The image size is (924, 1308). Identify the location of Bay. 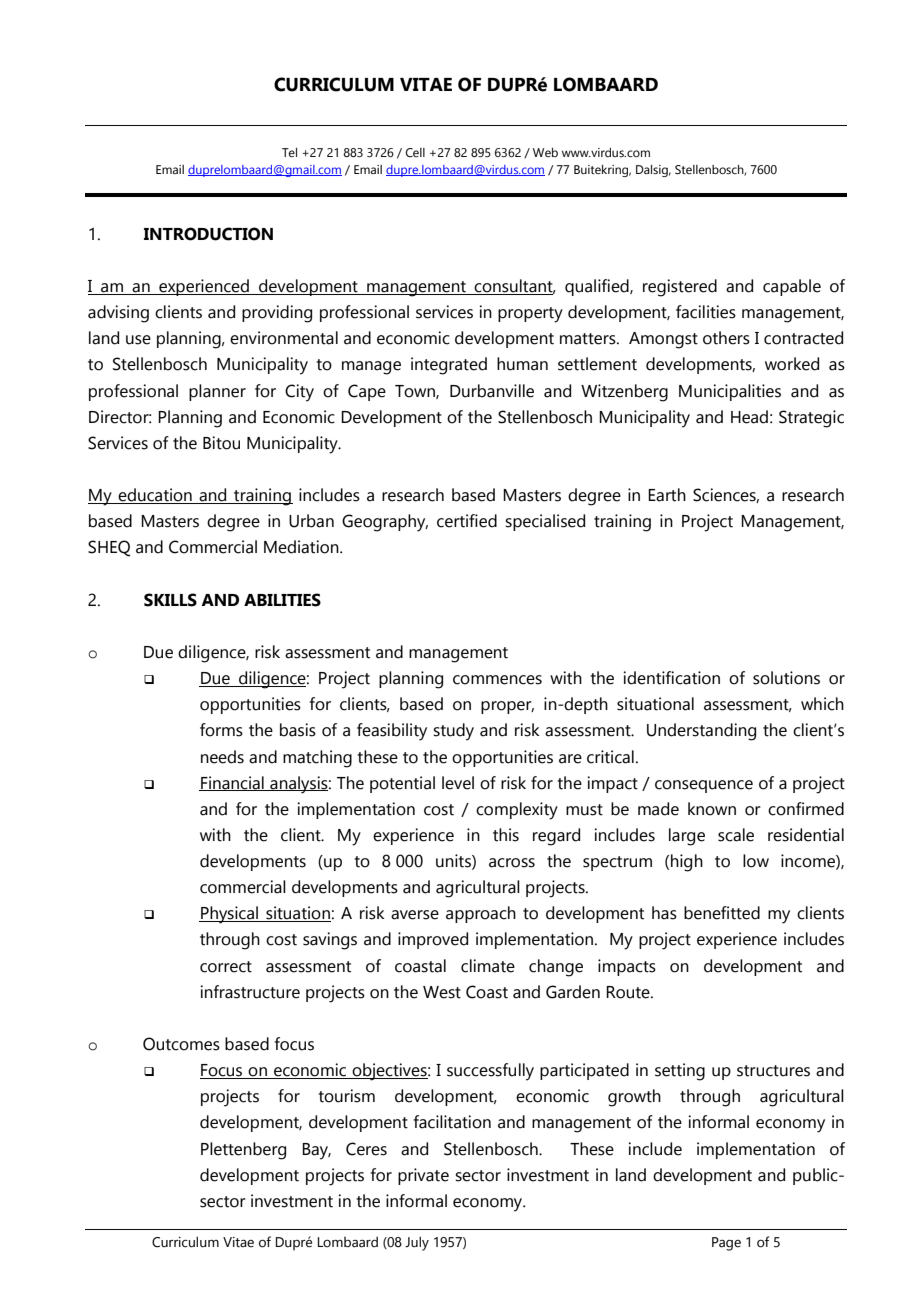
(316, 1151).
